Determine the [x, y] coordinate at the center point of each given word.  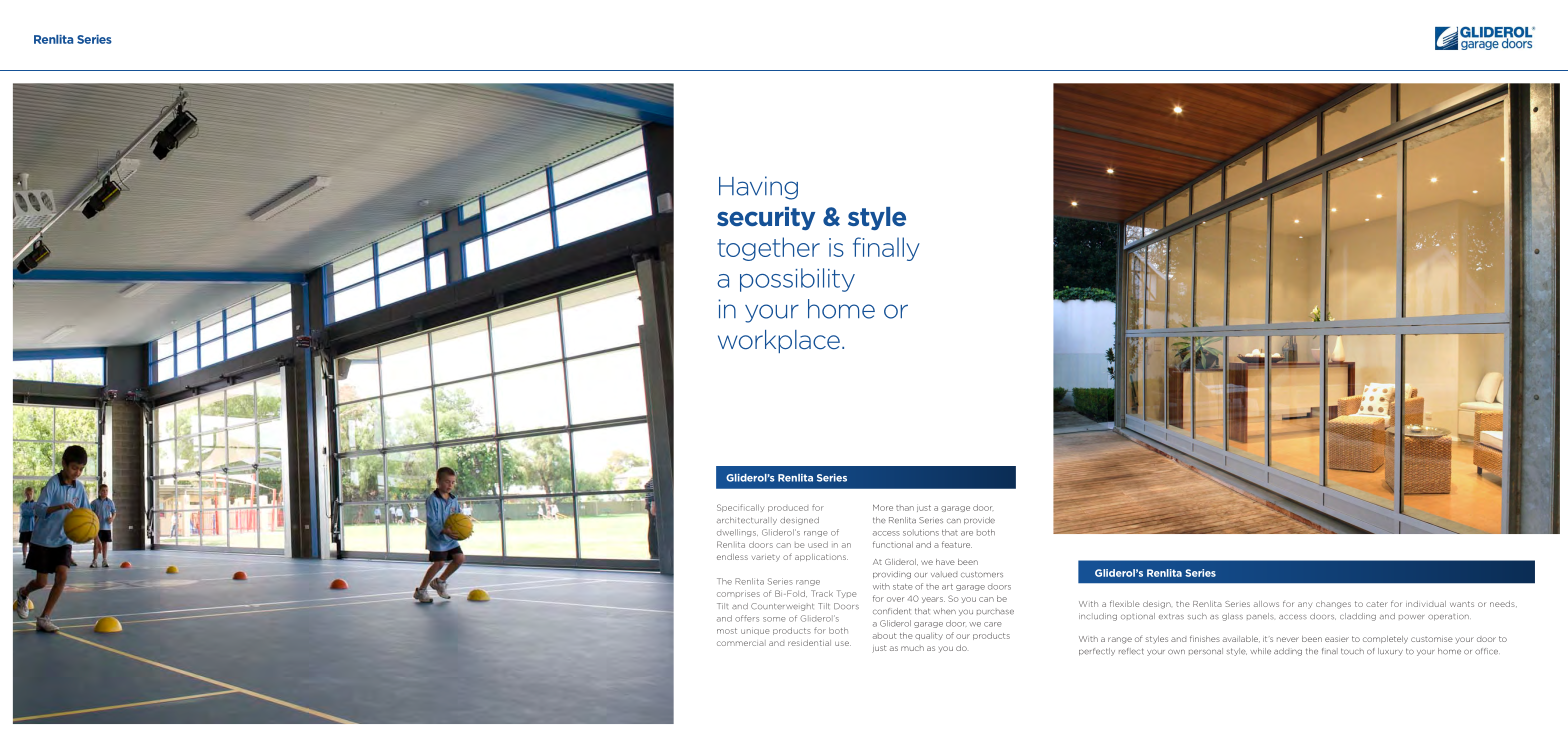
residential [809, 643]
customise [1432, 639]
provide [979, 521]
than [905, 508]
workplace [779, 341]
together [768, 249]
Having [758, 188]
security [766, 218]
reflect [1131, 651]
